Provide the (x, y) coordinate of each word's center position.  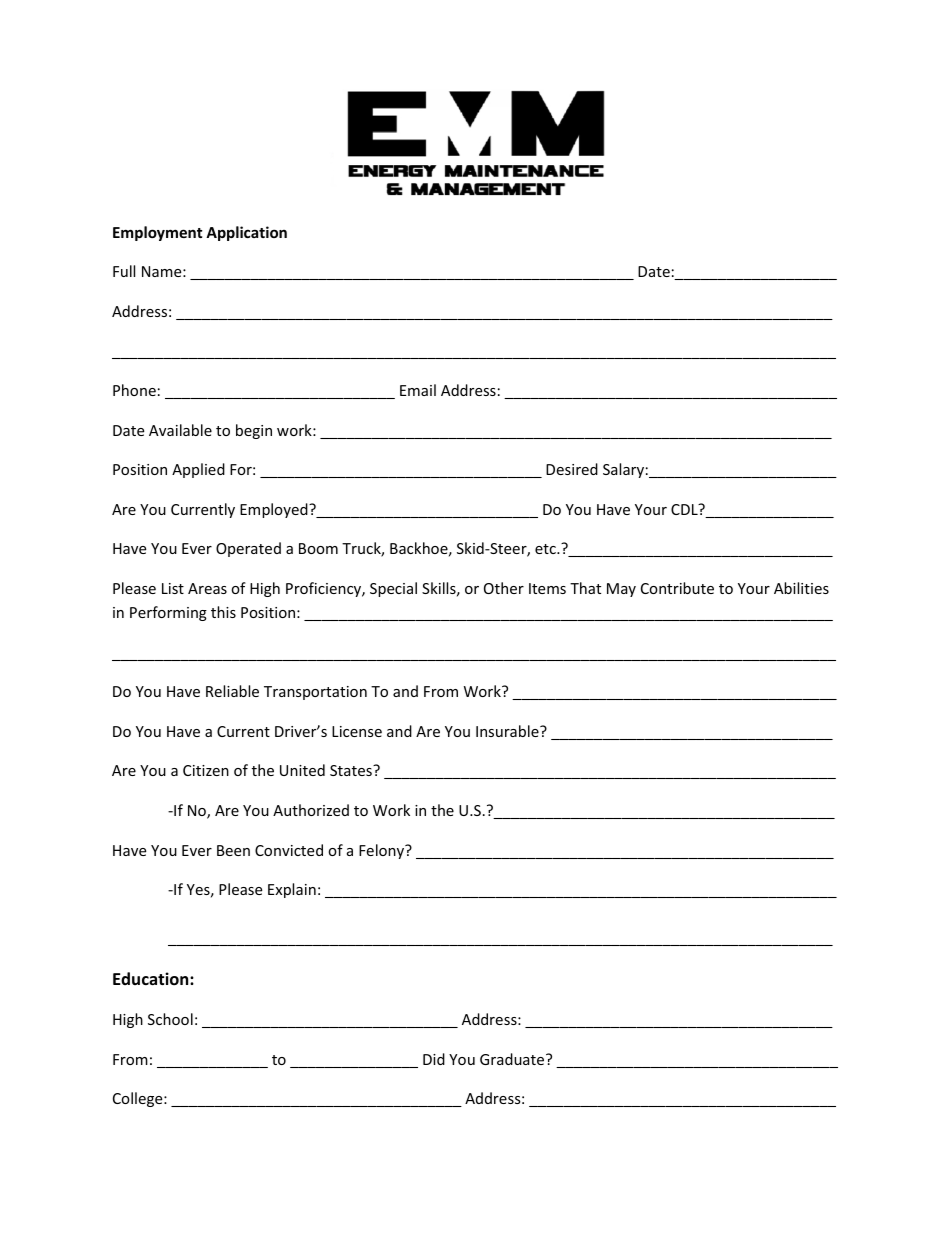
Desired (572, 469)
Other (504, 588)
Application (246, 233)
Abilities (801, 588)
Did (434, 1059)
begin (254, 431)
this (223, 612)
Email (418, 390)
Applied (198, 470)
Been (233, 850)
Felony (383, 851)
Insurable (508, 731)
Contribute (677, 588)
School (170, 1019)
